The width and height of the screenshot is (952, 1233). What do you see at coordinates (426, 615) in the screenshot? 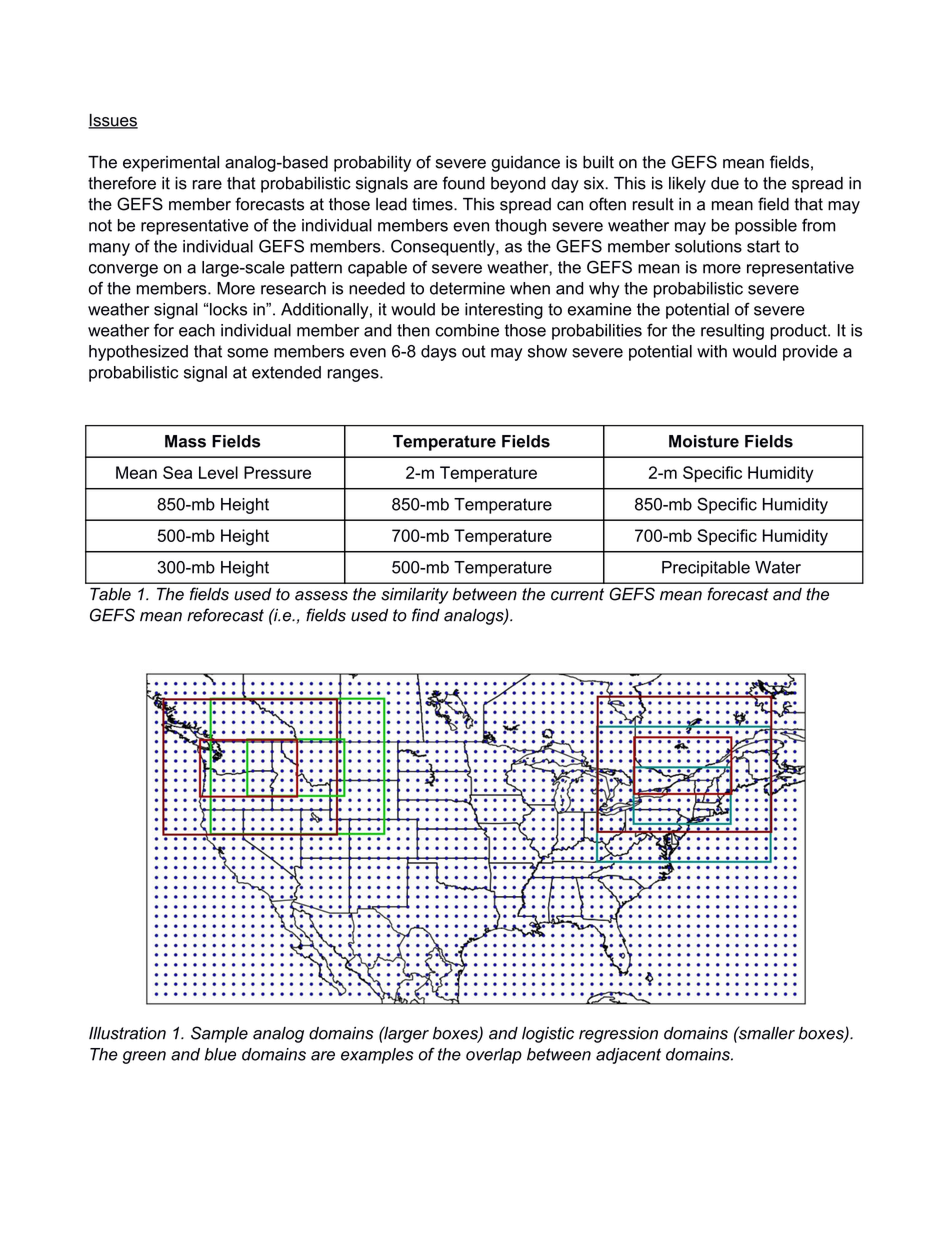
I see `find` at bounding box center [426, 615].
